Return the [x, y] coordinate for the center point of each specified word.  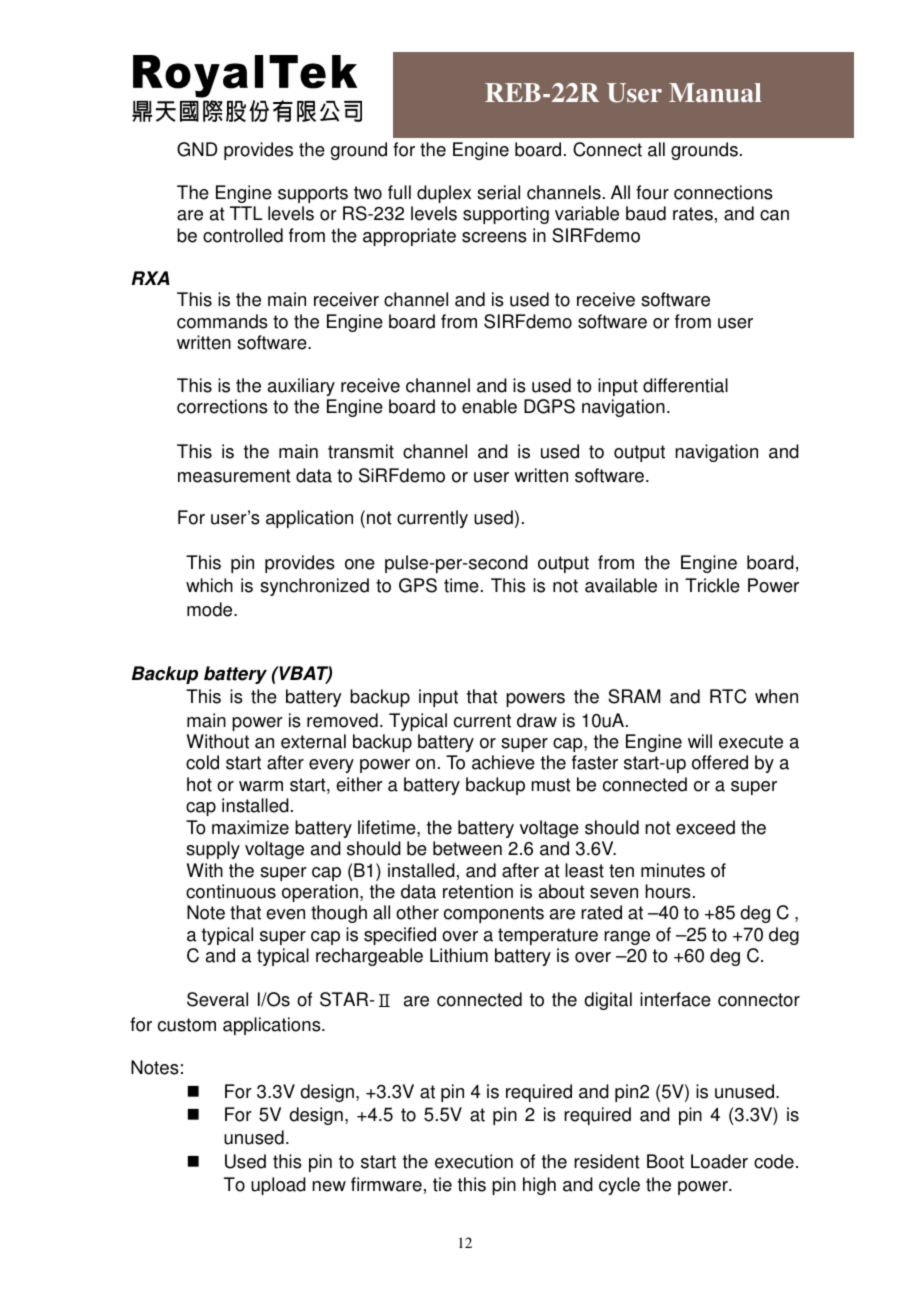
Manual [715, 93]
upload [278, 1186]
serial [498, 192]
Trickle [712, 585]
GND [197, 149]
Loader [719, 1161]
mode [211, 609]
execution [474, 1161]
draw [537, 720]
